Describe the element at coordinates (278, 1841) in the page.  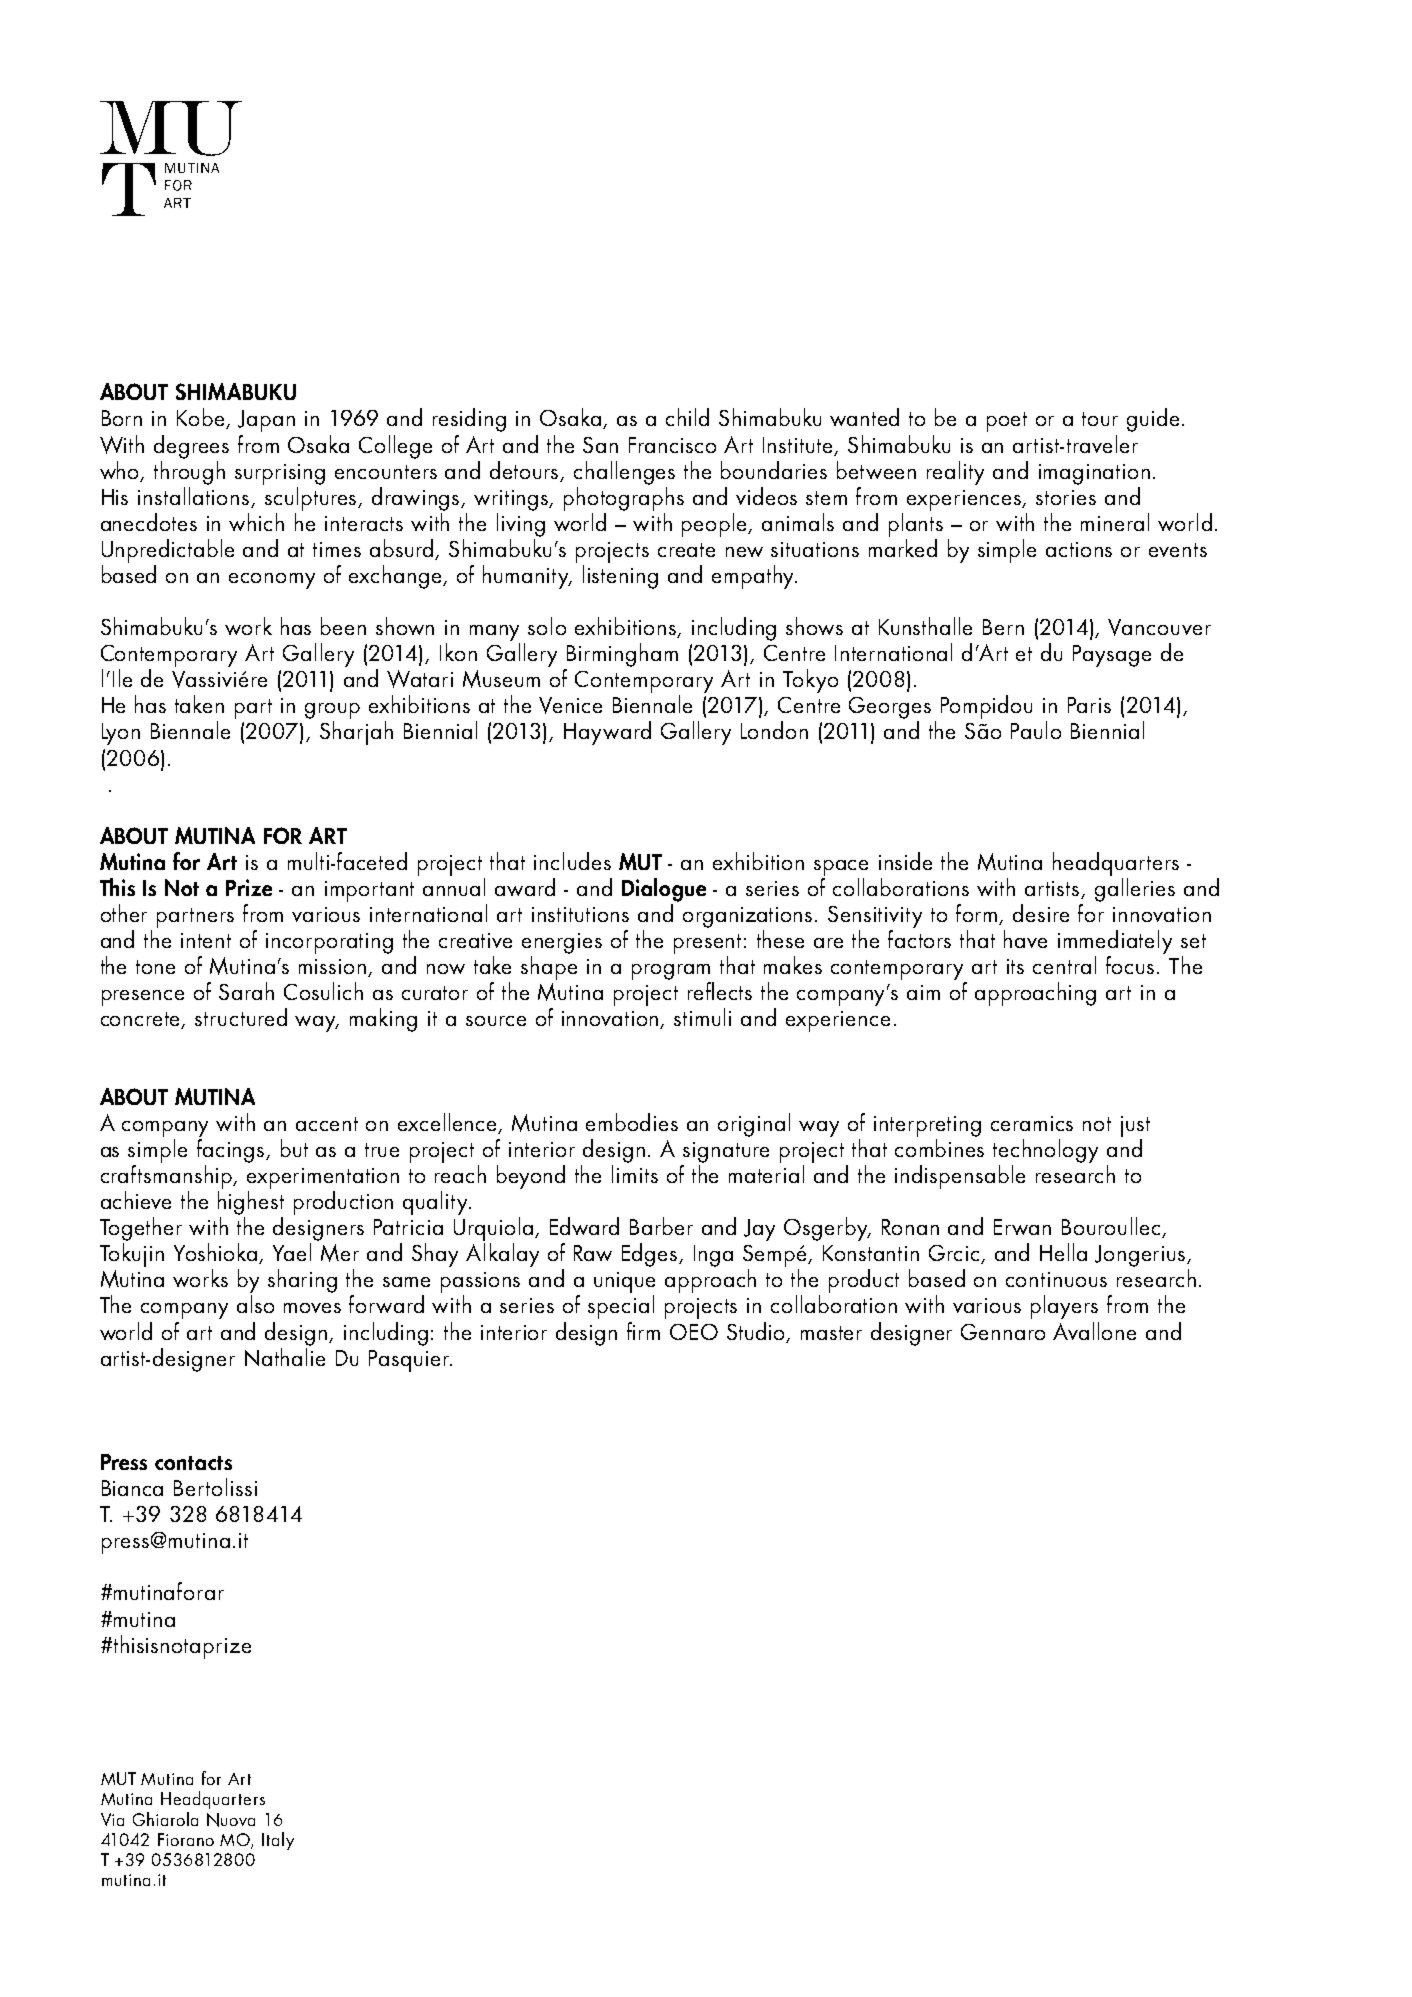
I see `Italy` at that location.
